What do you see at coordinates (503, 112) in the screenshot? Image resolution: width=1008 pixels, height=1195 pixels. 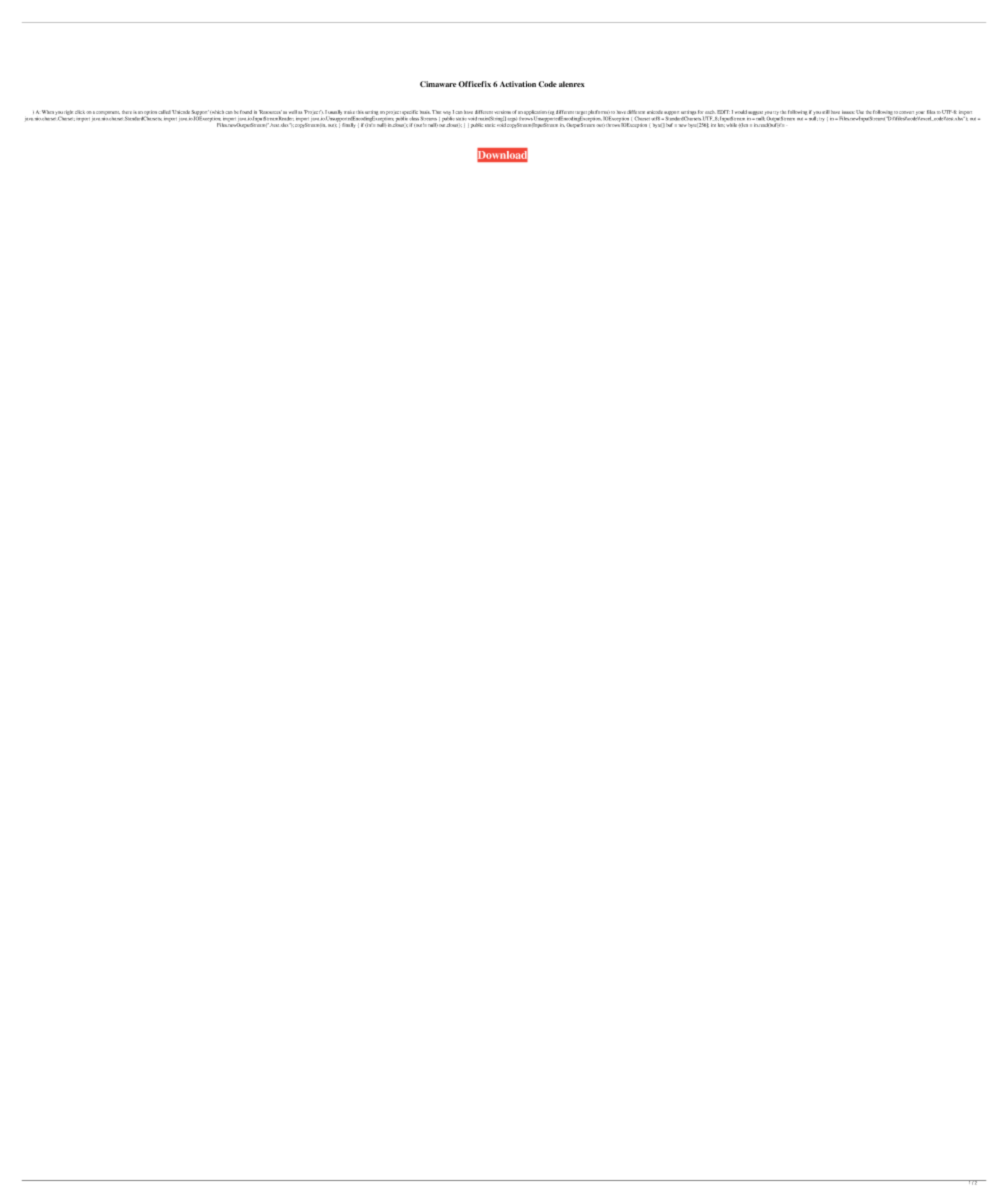 I see `versions` at bounding box center [503, 112].
